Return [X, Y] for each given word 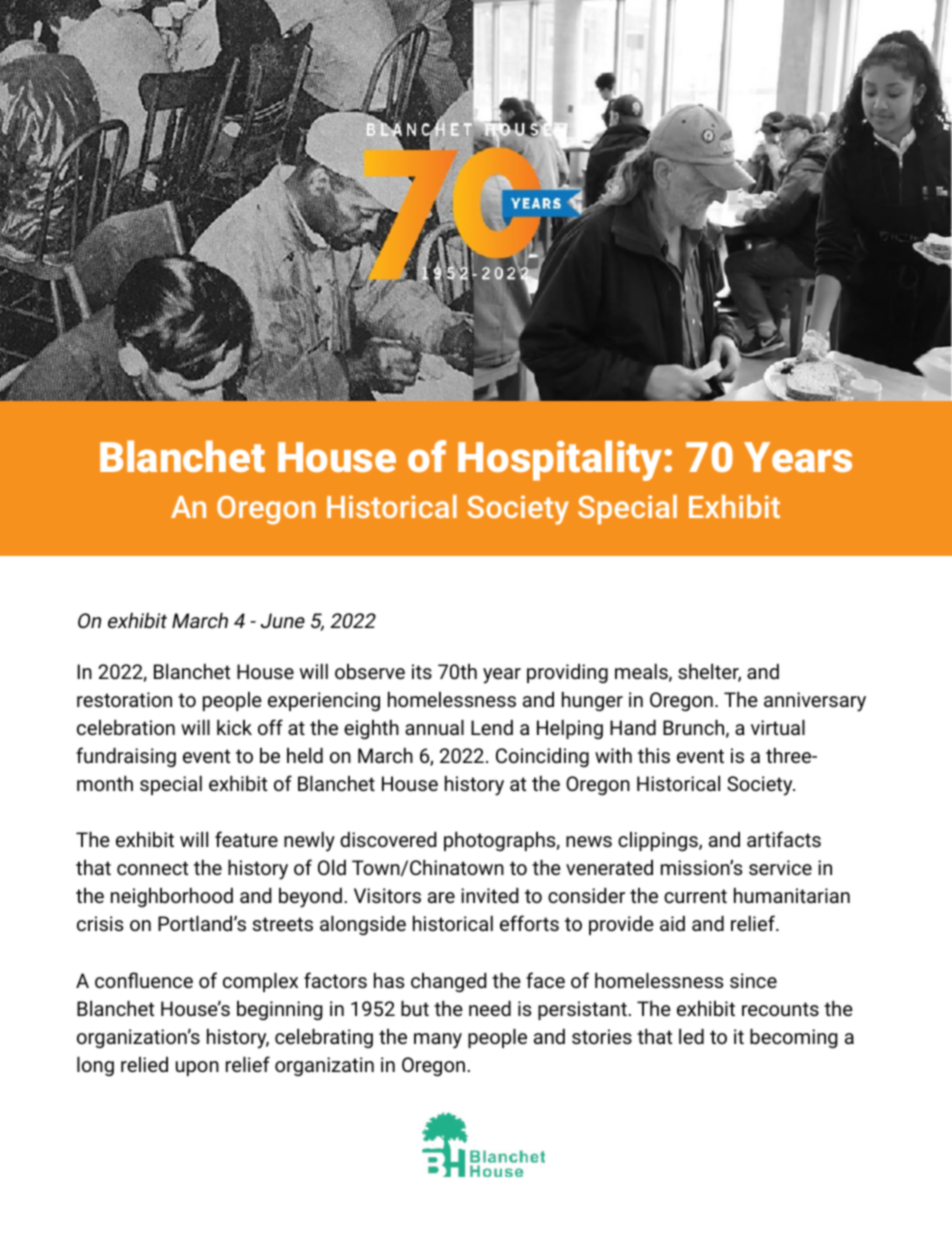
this [654, 755]
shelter [709, 673]
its [422, 671]
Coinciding [542, 757]
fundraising [126, 757]
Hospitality [561, 460]
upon [197, 1068]
